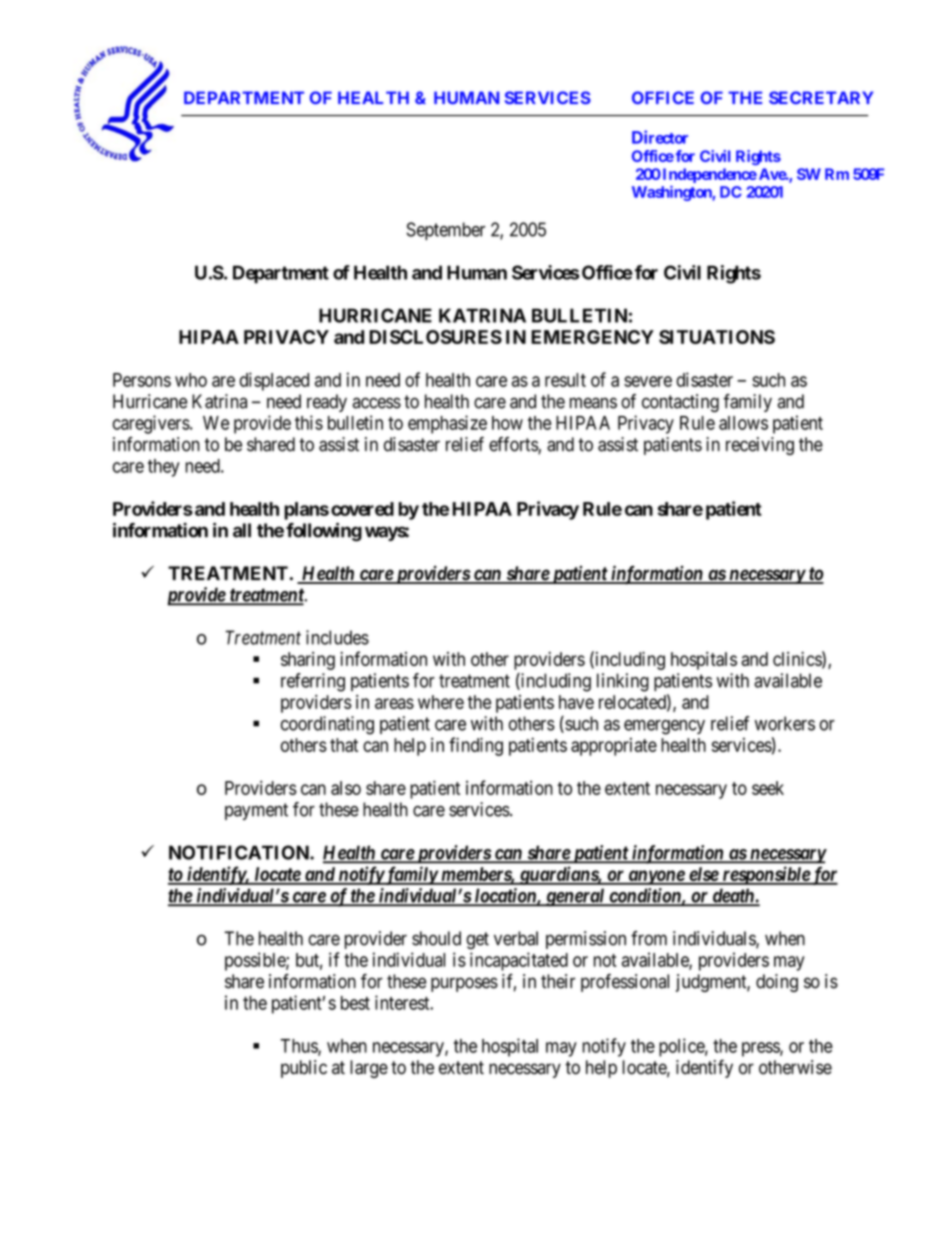  Describe the element at coordinates (191, 380) in the screenshot. I see `who` at that location.
